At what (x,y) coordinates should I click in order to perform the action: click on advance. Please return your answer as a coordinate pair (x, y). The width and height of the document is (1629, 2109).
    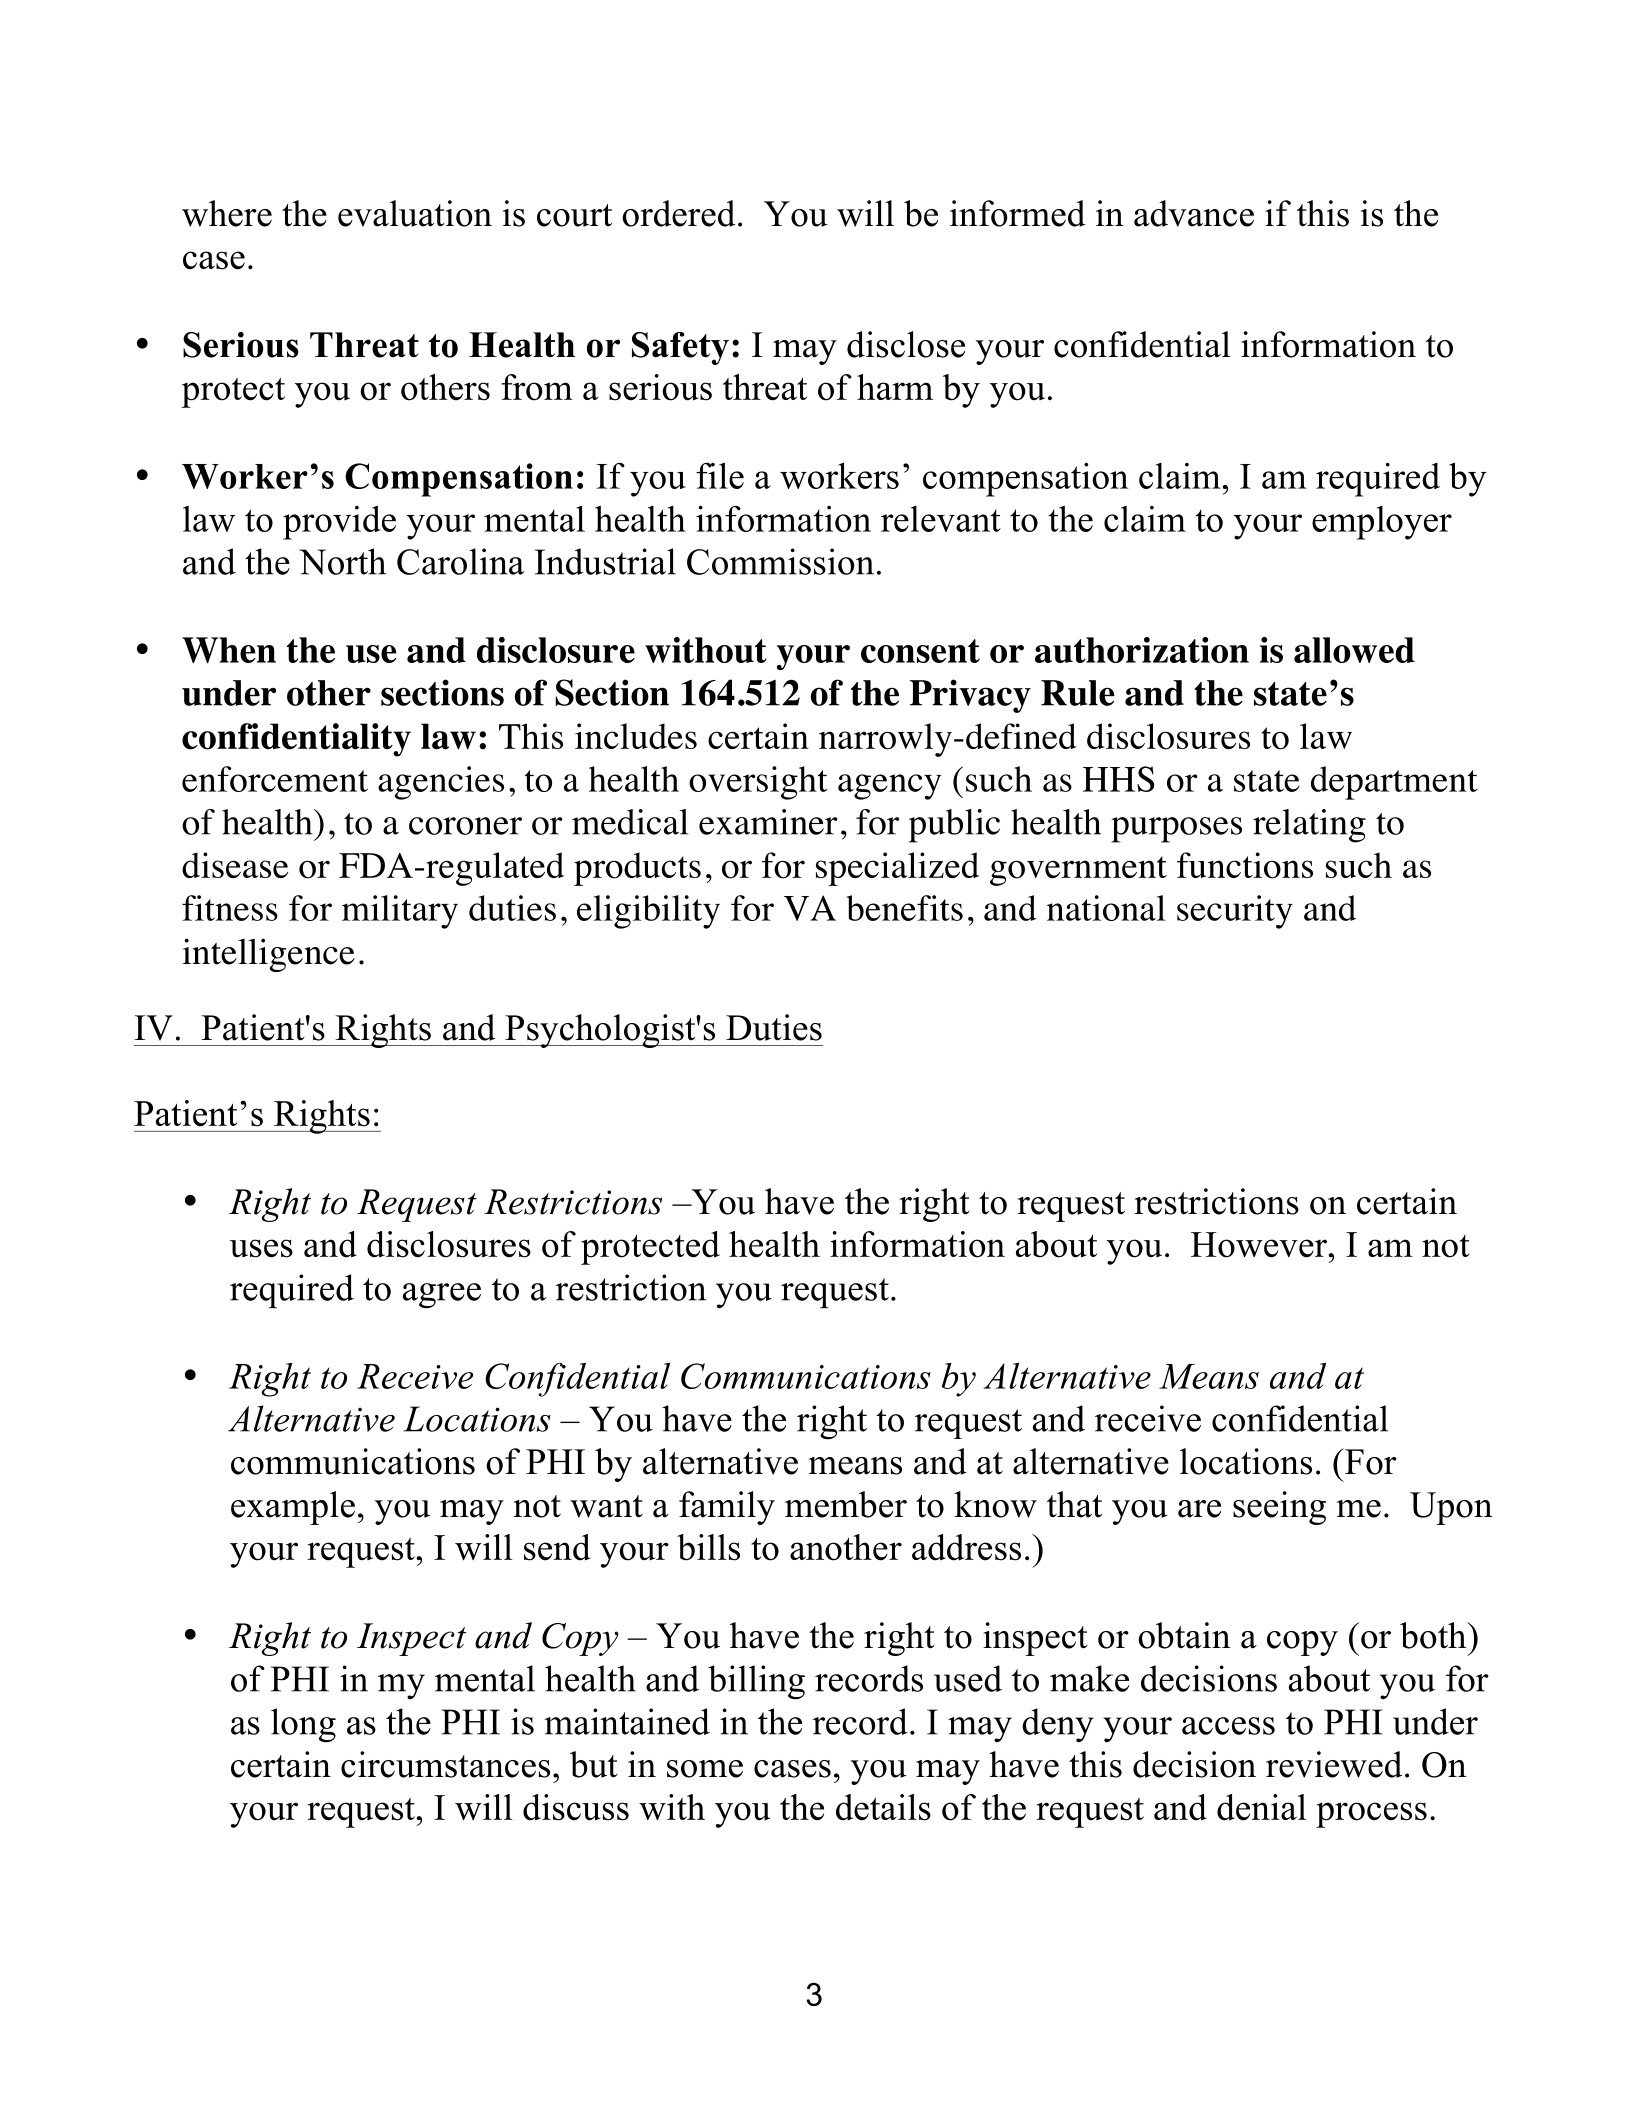
    Looking at the image, I should click on (1194, 213).
